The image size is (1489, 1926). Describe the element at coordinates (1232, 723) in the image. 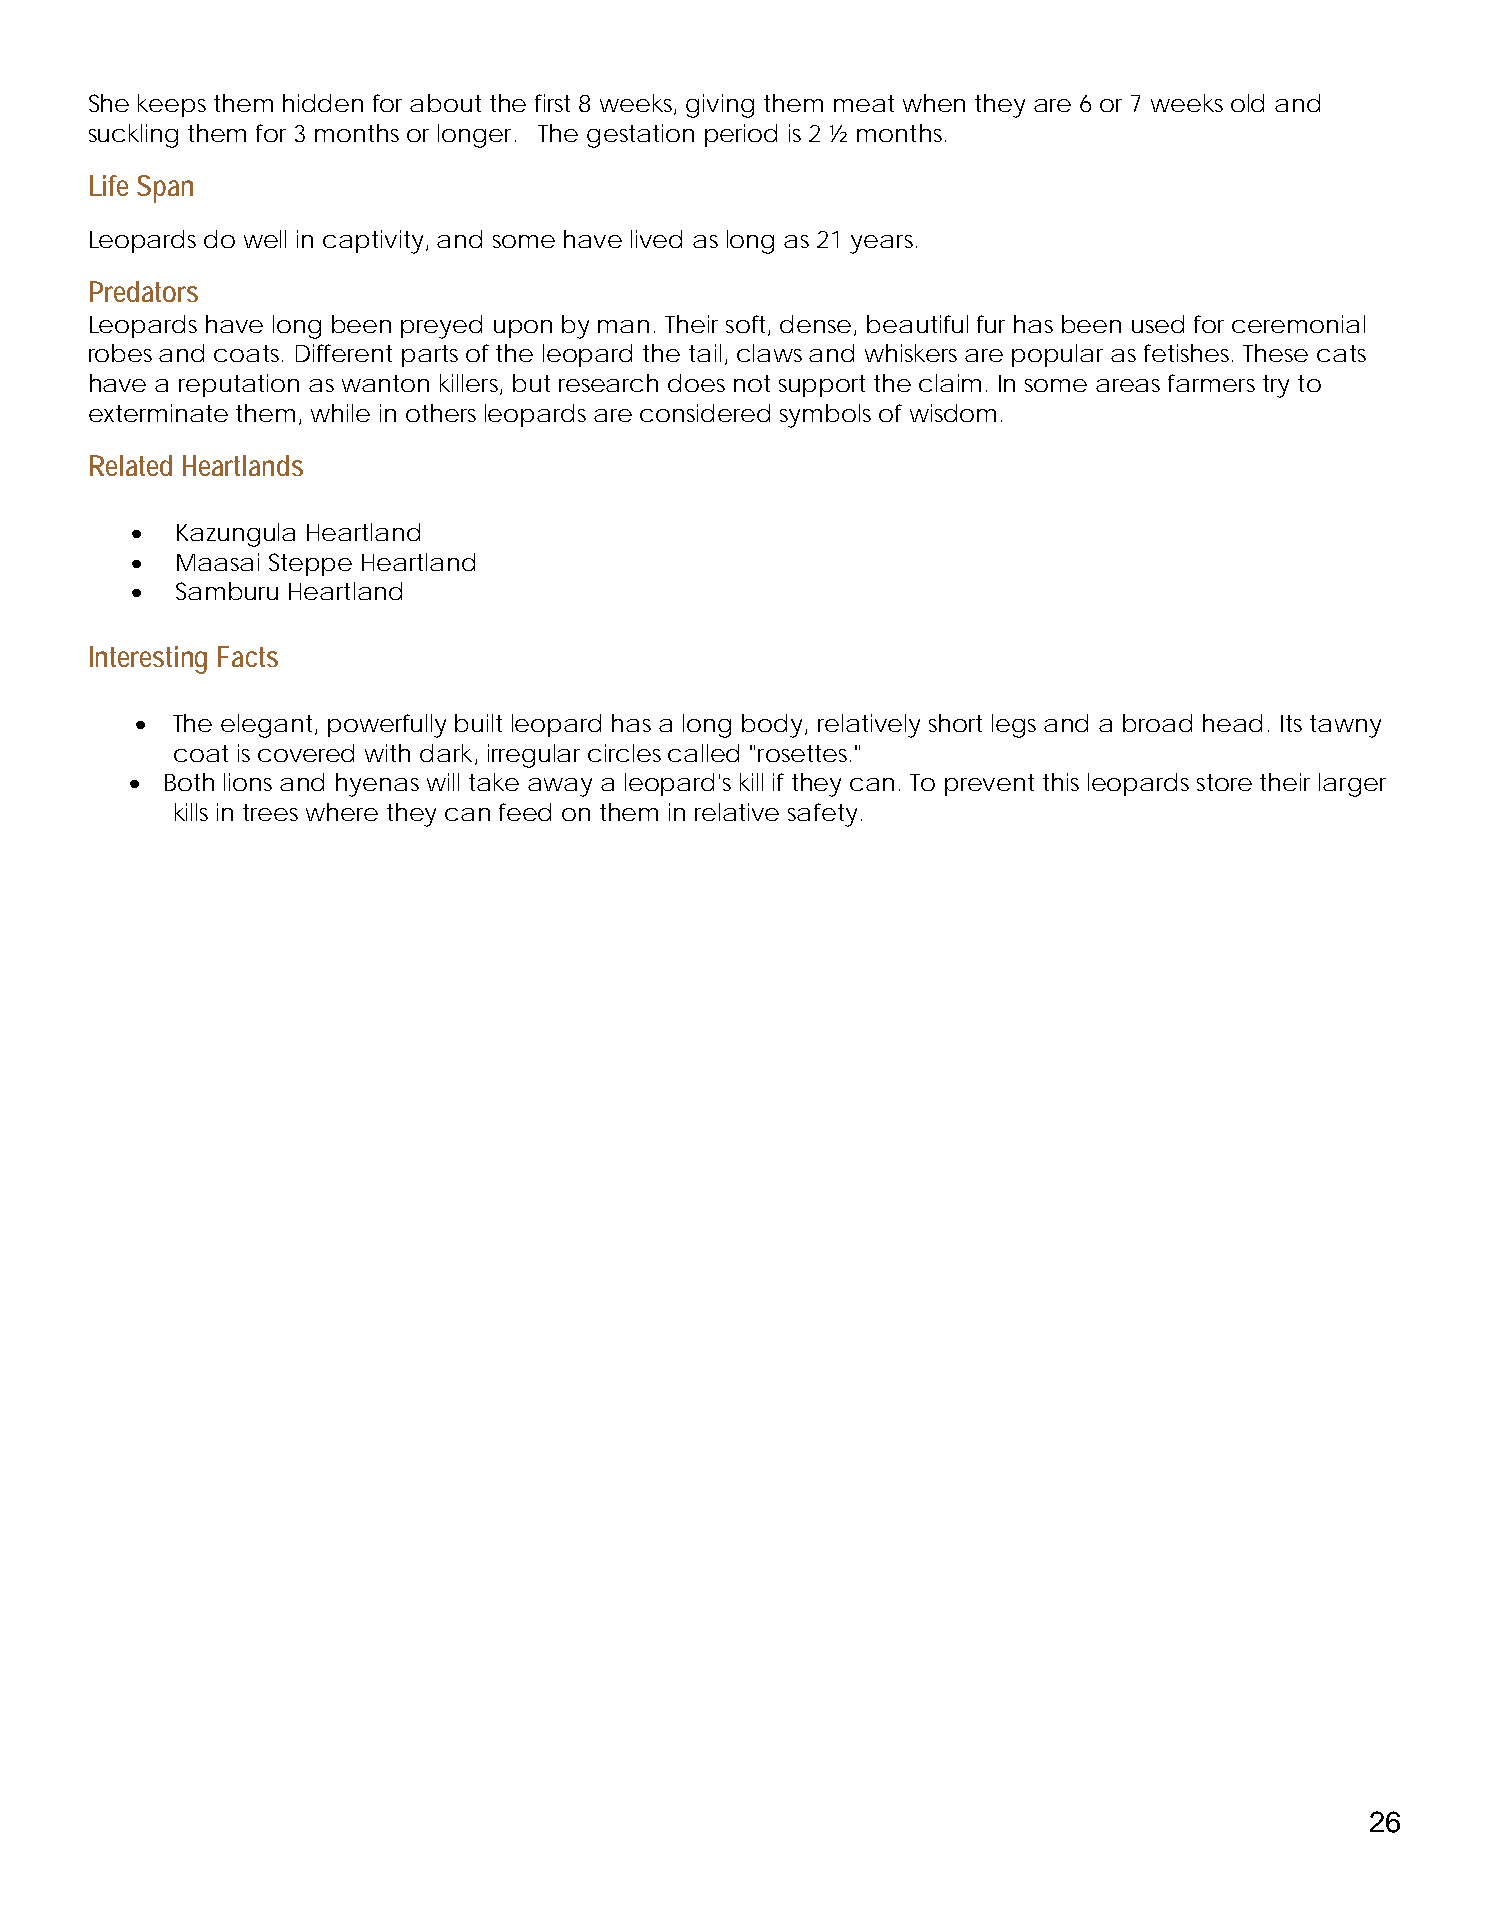

I see `head` at that location.
